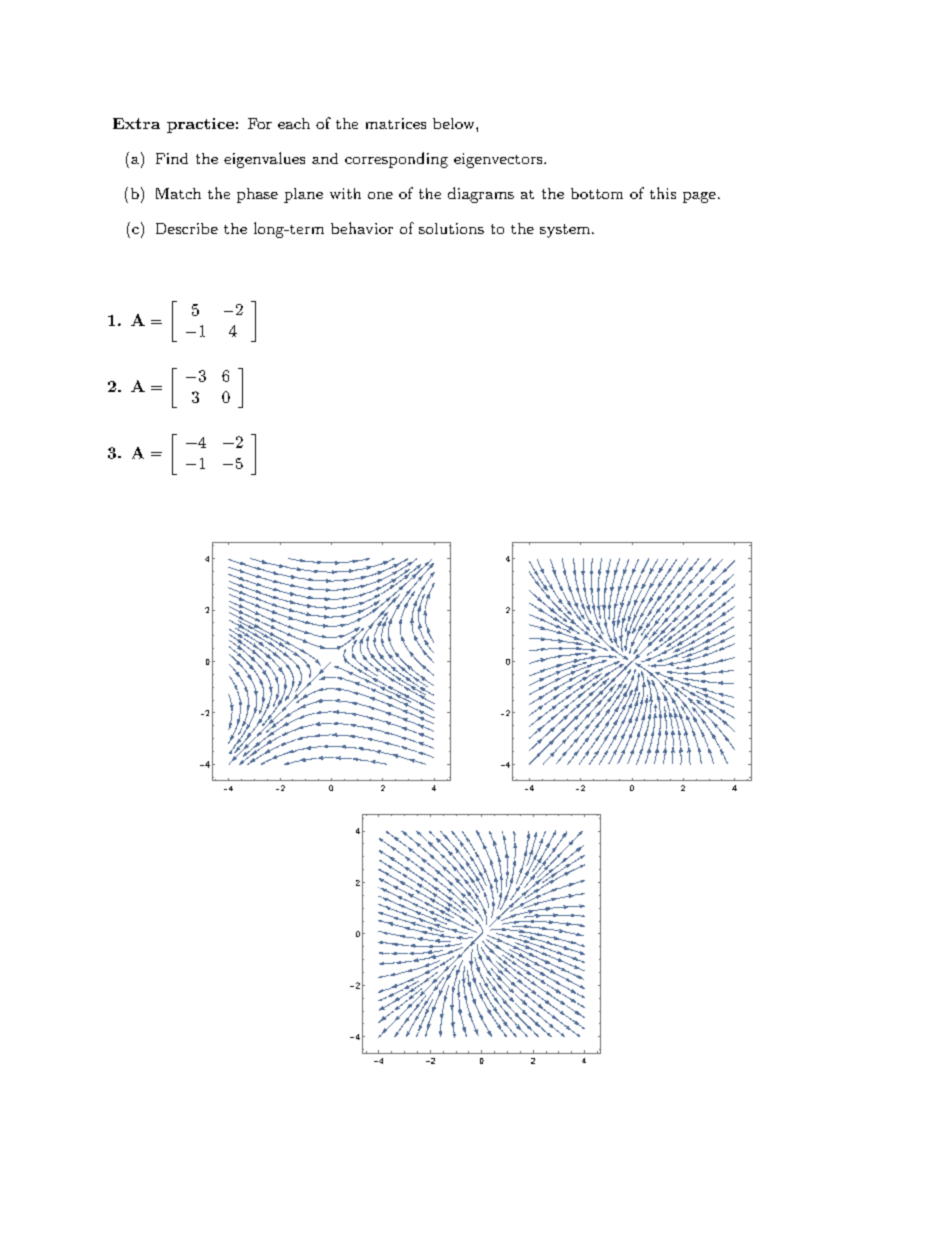 This page has height=1233, width=952. What do you see at coordinates (396, 160) in the page?
I see `corresponding` at bounding box center [396, 160].
